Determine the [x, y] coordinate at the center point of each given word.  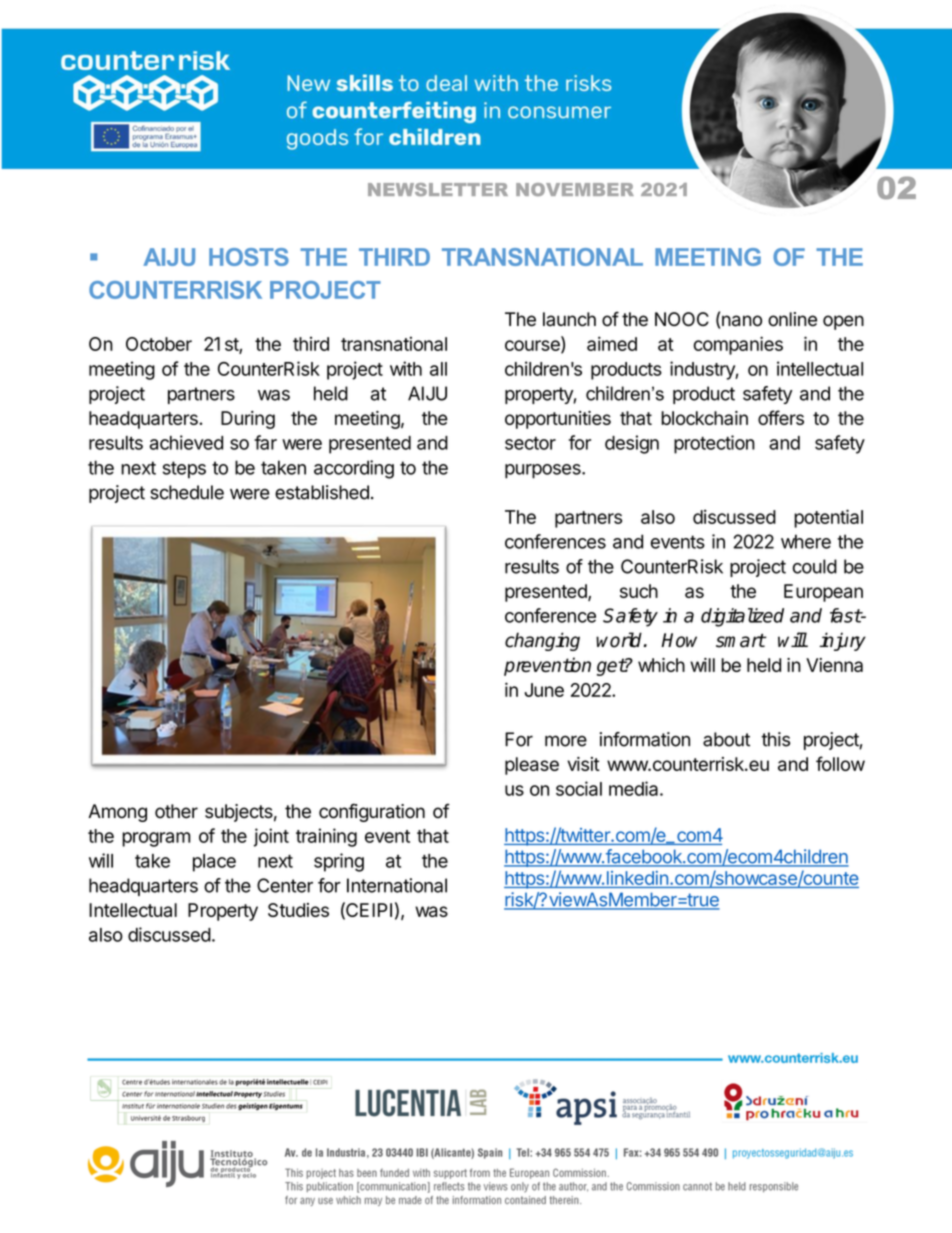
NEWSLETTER [438, 189]
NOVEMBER [575, 189]
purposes [544, 471]
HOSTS [249, 257]
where [806, 541]
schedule [187, 492]
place [214, 863]
